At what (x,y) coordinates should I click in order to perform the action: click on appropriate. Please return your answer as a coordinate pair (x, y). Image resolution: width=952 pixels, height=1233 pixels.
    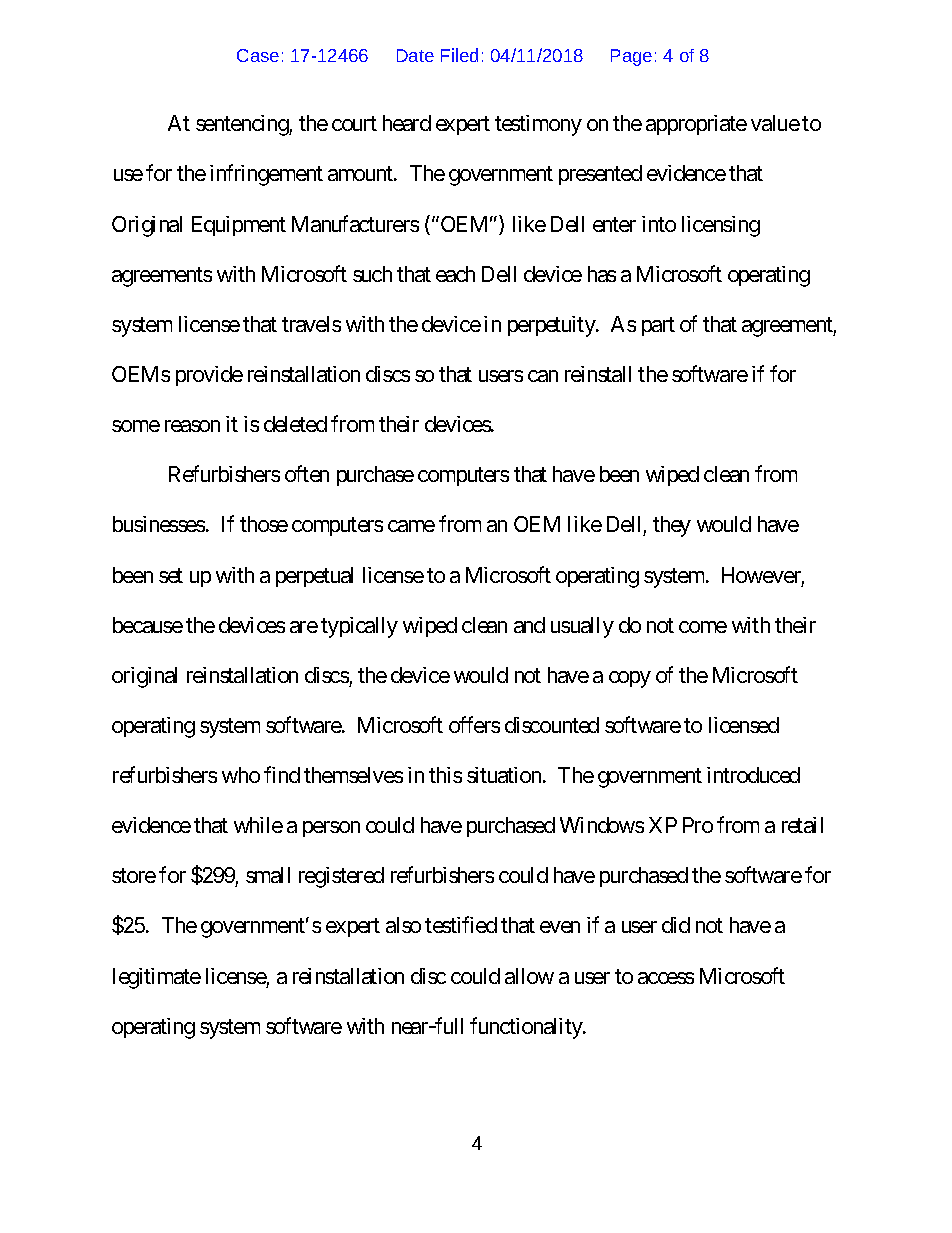
    Looking at the image, I should click on (696, 125).
